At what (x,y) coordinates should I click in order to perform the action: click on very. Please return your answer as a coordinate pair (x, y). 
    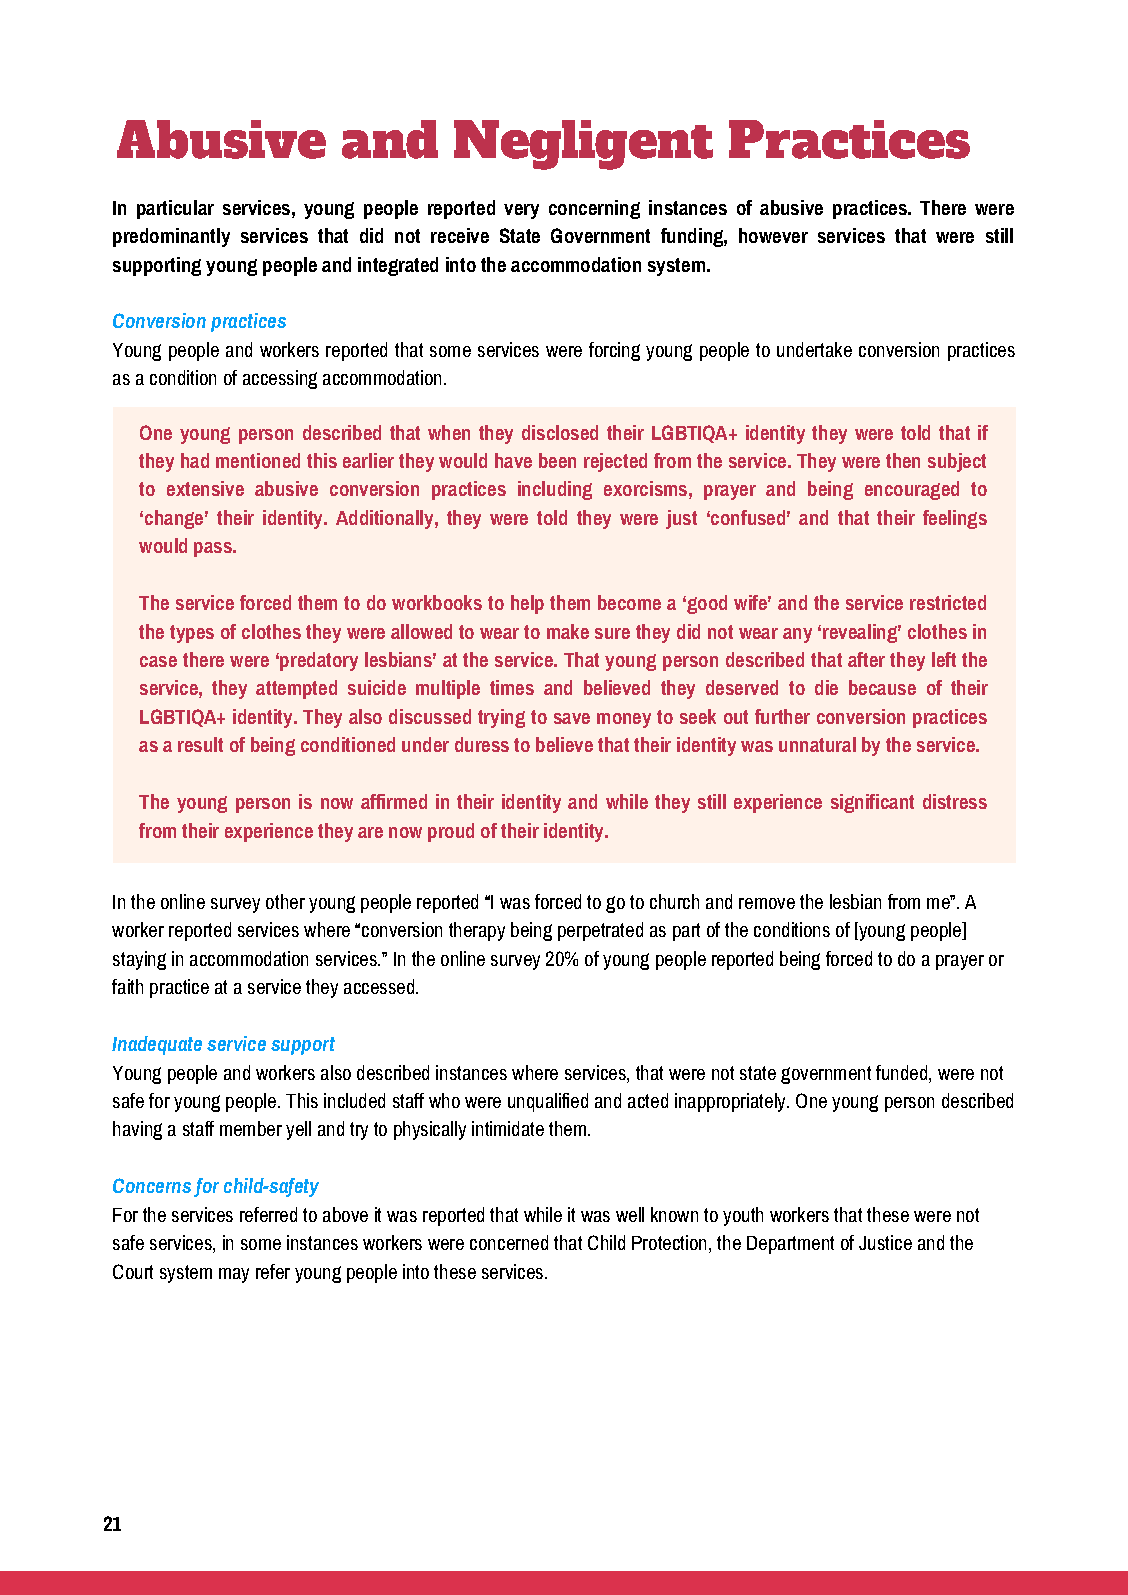
    Looking at the image, I should click on (521, 211).
